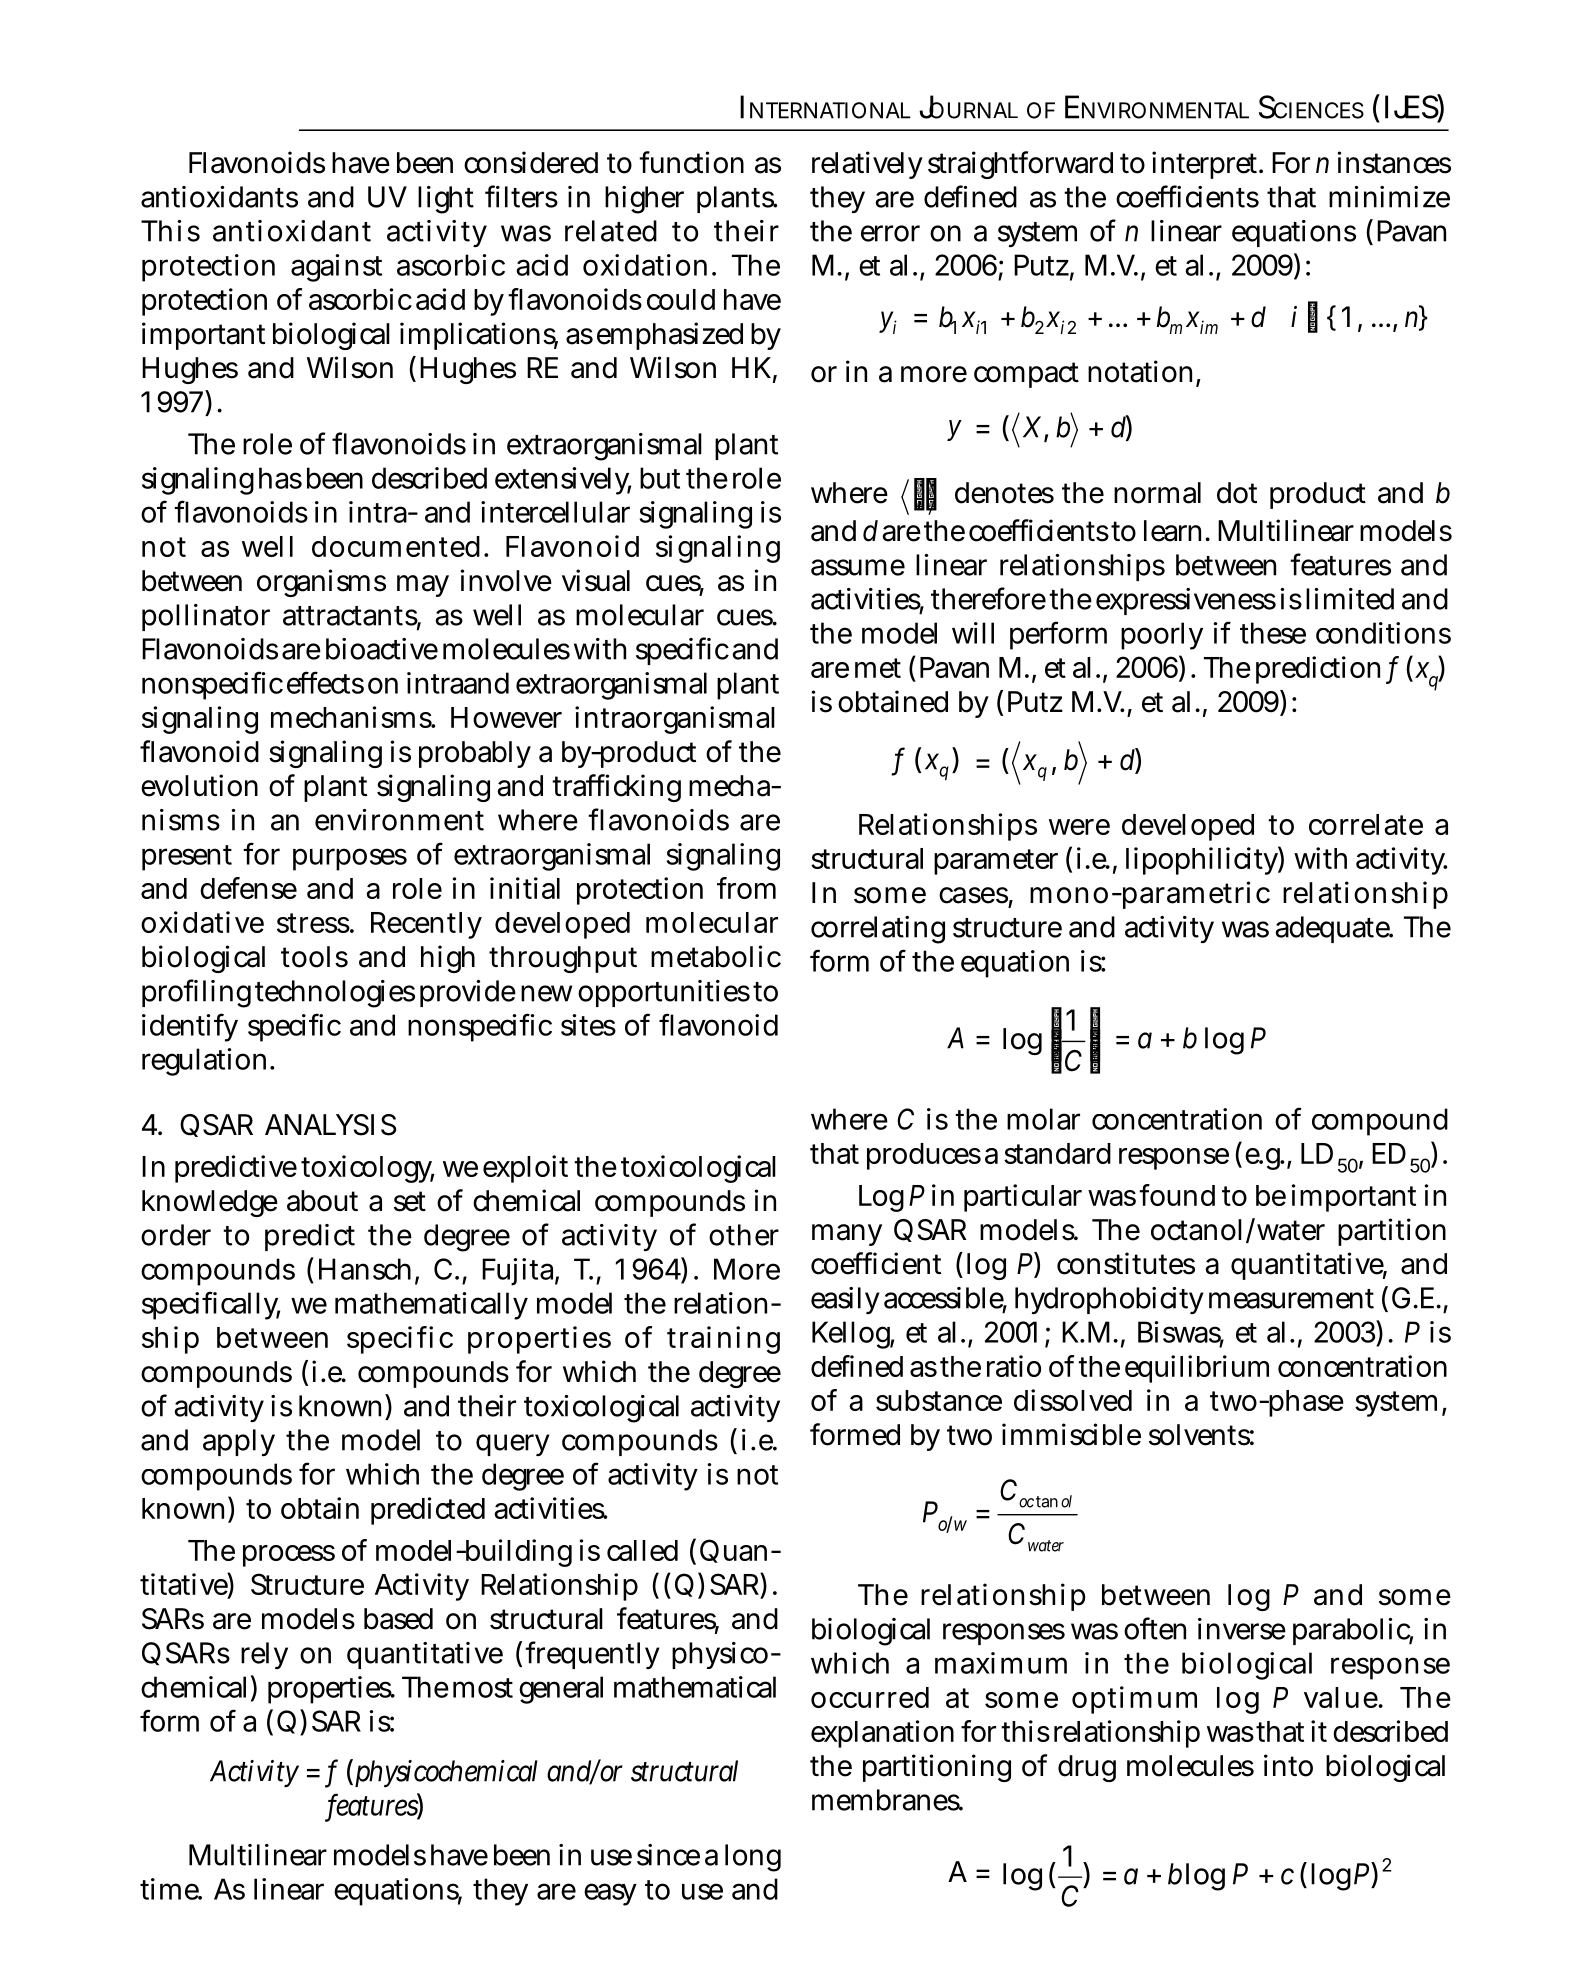 The height and width of the image is (1987, 1588). I want to click on adequate, so click(1333, 929).
